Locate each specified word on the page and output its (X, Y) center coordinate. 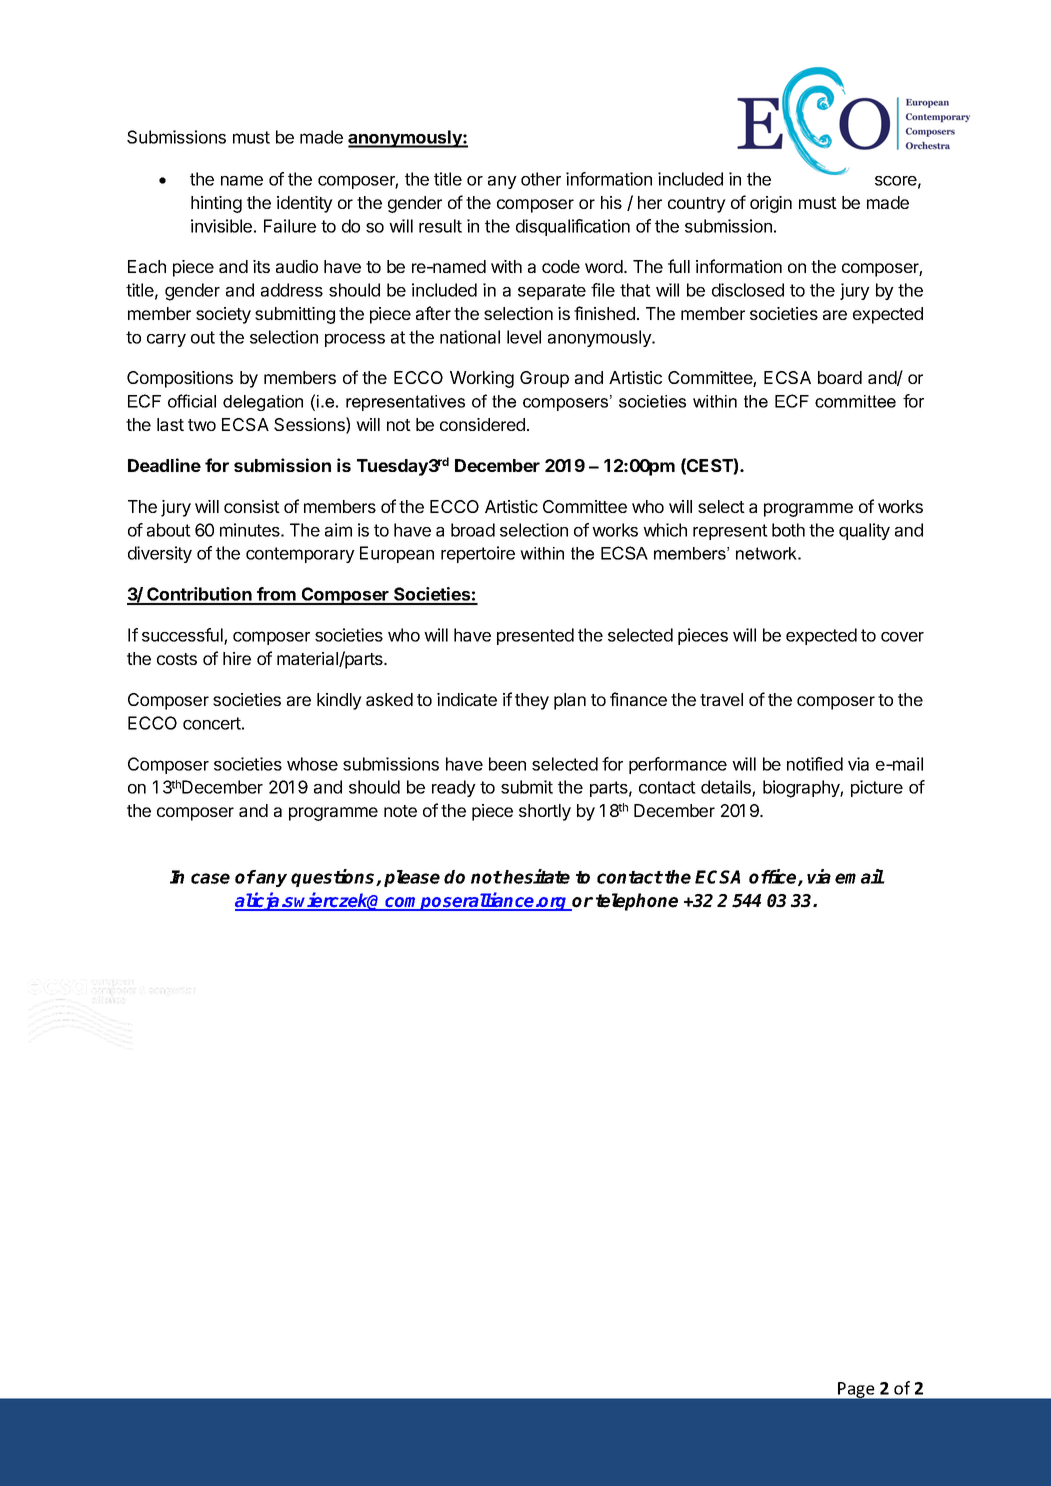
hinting (216, 204)
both (788, 530)
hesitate (536, 876)
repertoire (478, 554)
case (210, 878)
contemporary (300, 555)
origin (771, 204)
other (541, 179)
